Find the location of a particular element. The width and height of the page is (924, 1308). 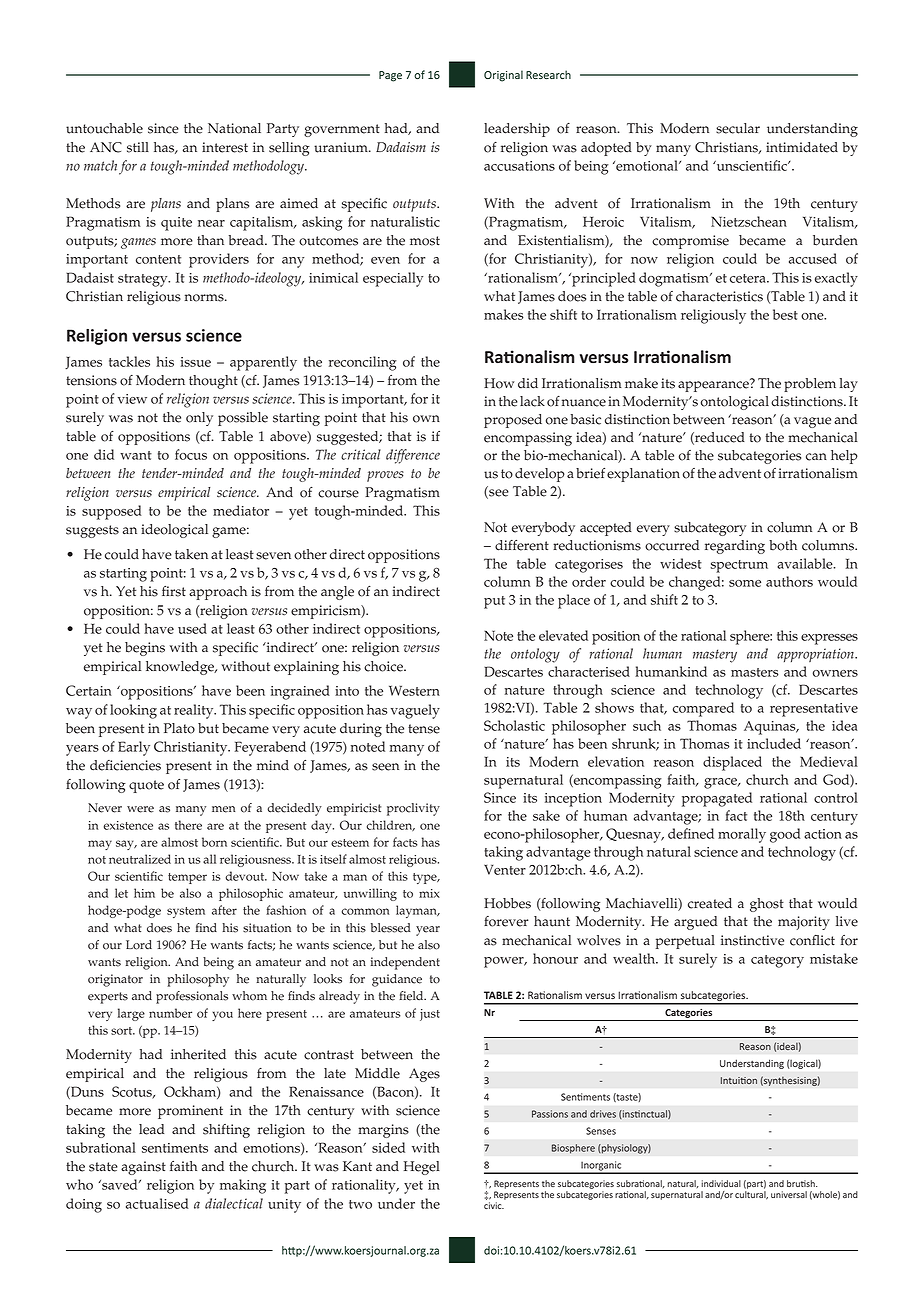

included is located at coordinates (774, 743).
